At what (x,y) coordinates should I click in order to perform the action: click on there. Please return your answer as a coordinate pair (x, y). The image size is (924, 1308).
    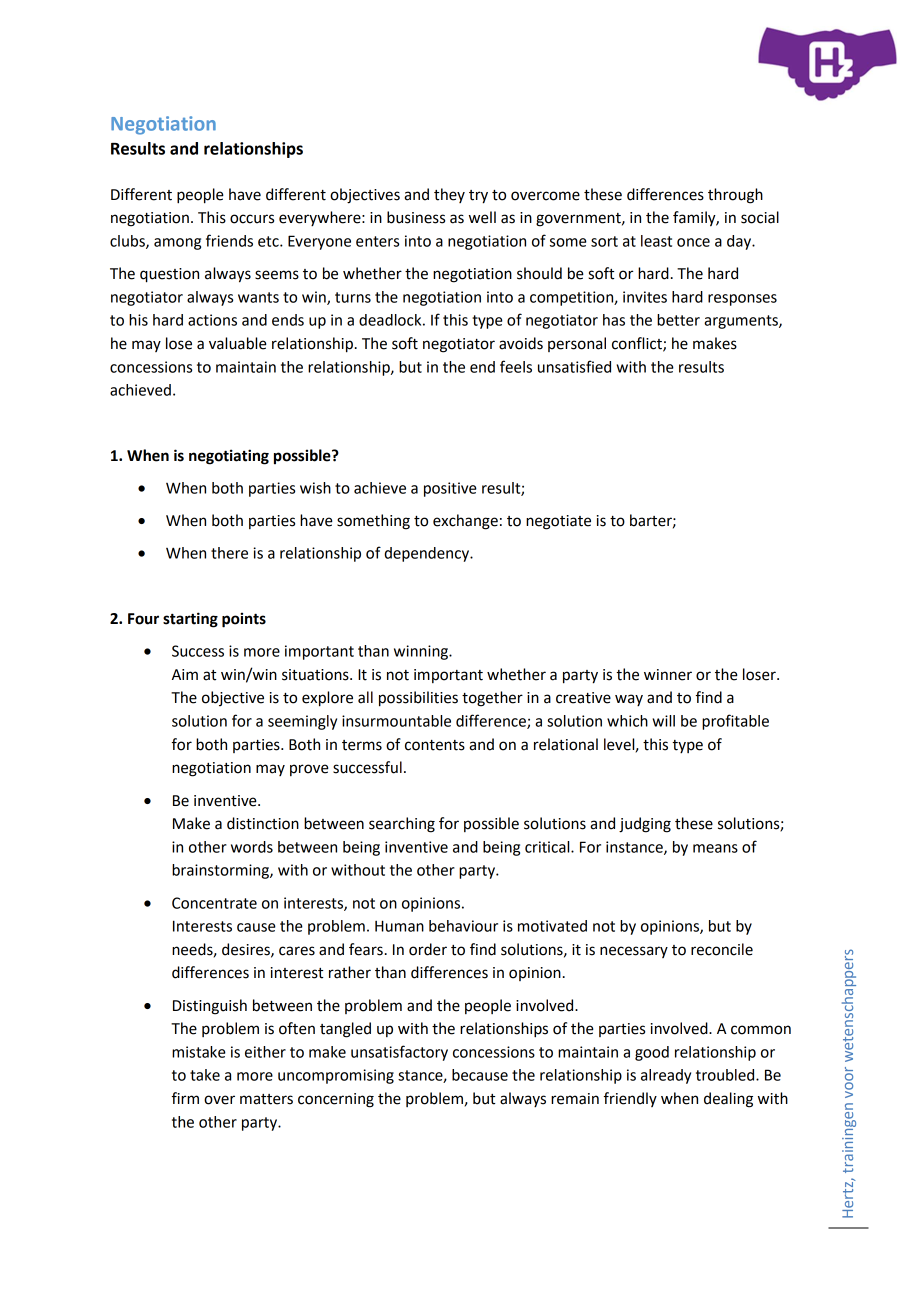
    Looking at the image, I should click on (229, 553).
